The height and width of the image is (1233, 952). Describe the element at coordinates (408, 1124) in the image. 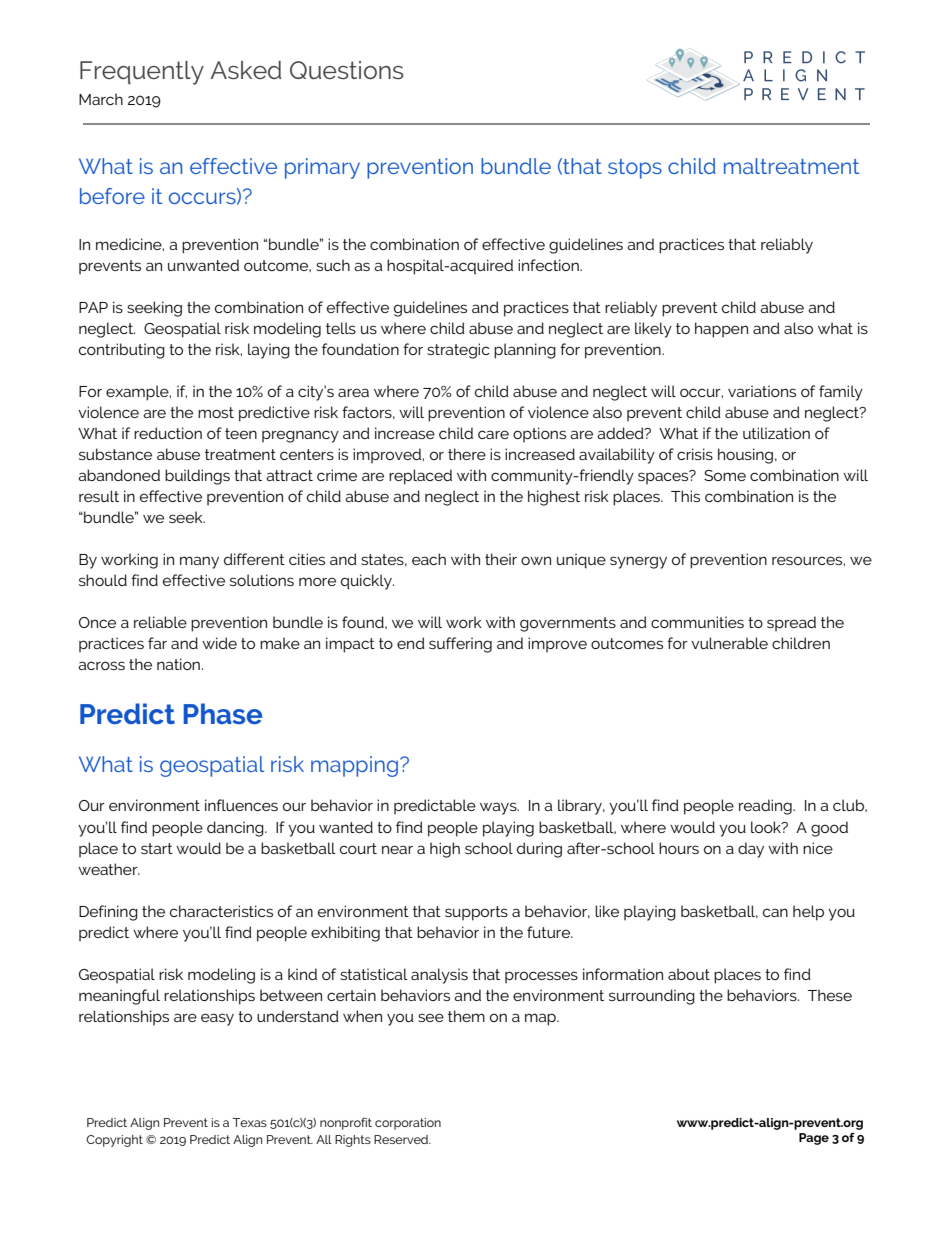

I see `corporation` at that location.
